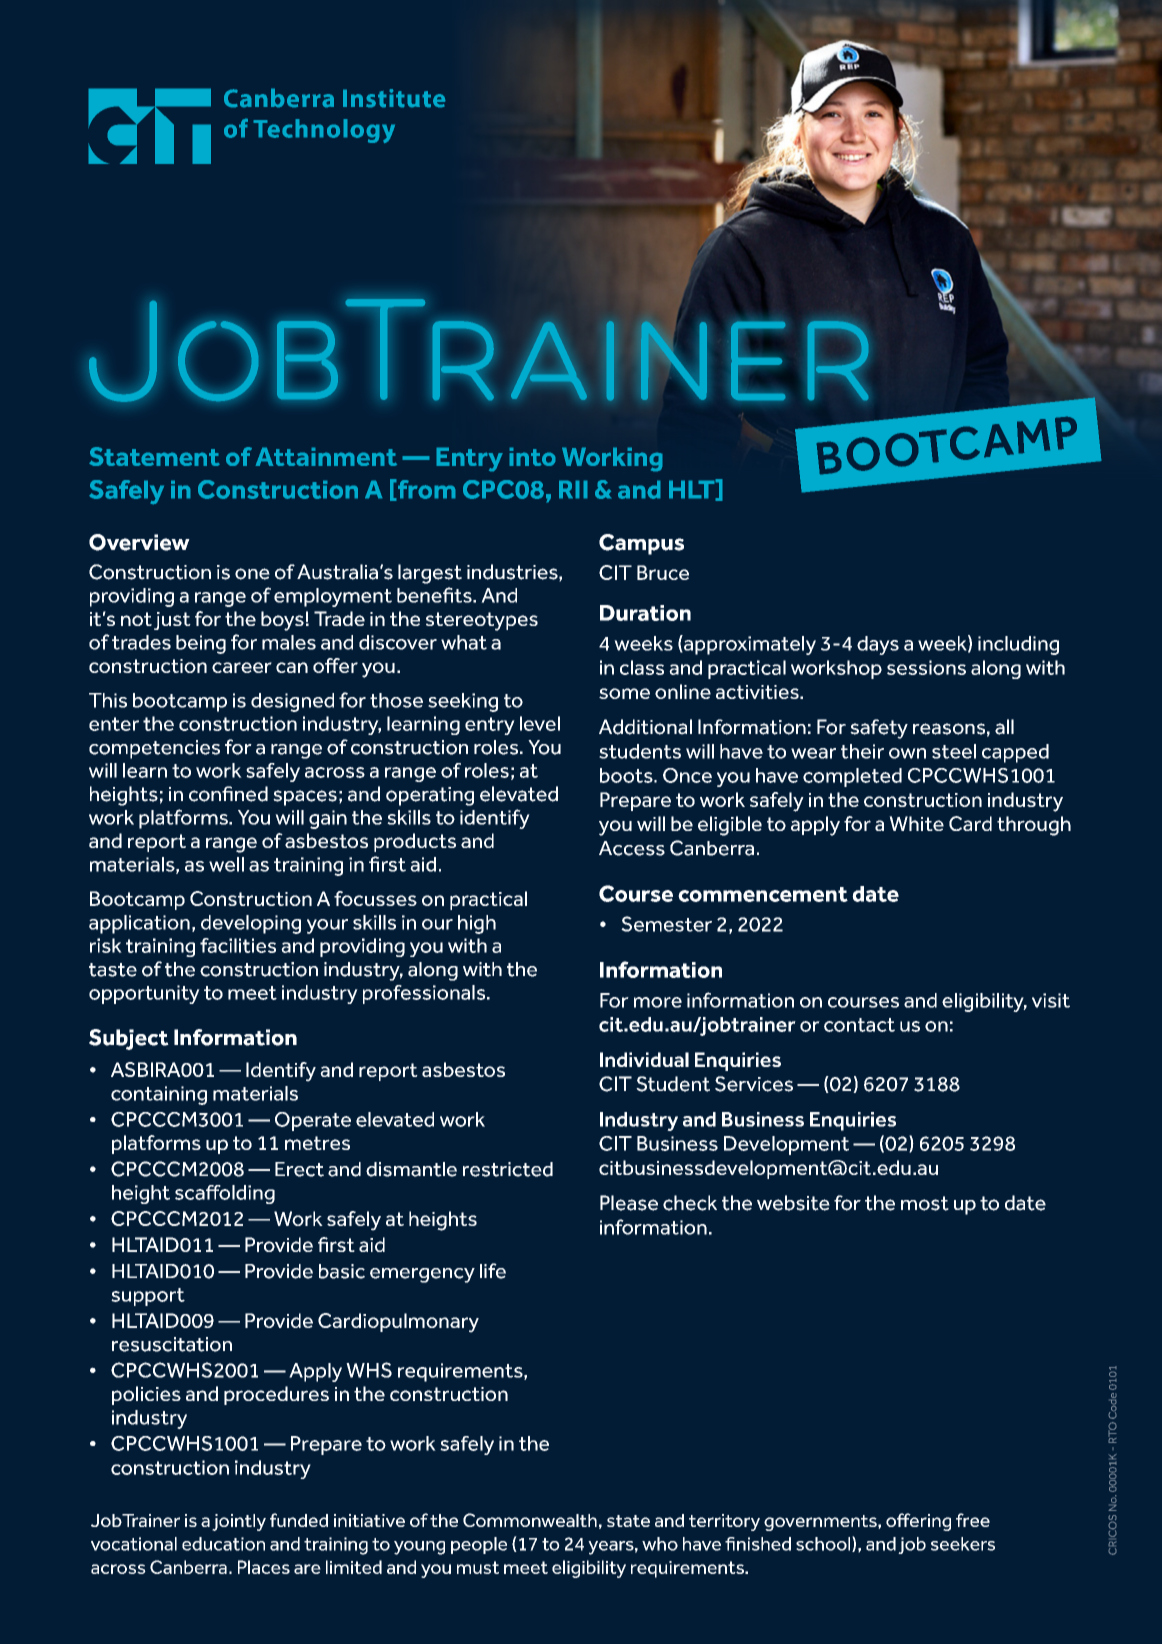 The height and width of the page is (1644, 1162). Describe the element at coordinates (226, 864) in the page. I see `well` at that location.
